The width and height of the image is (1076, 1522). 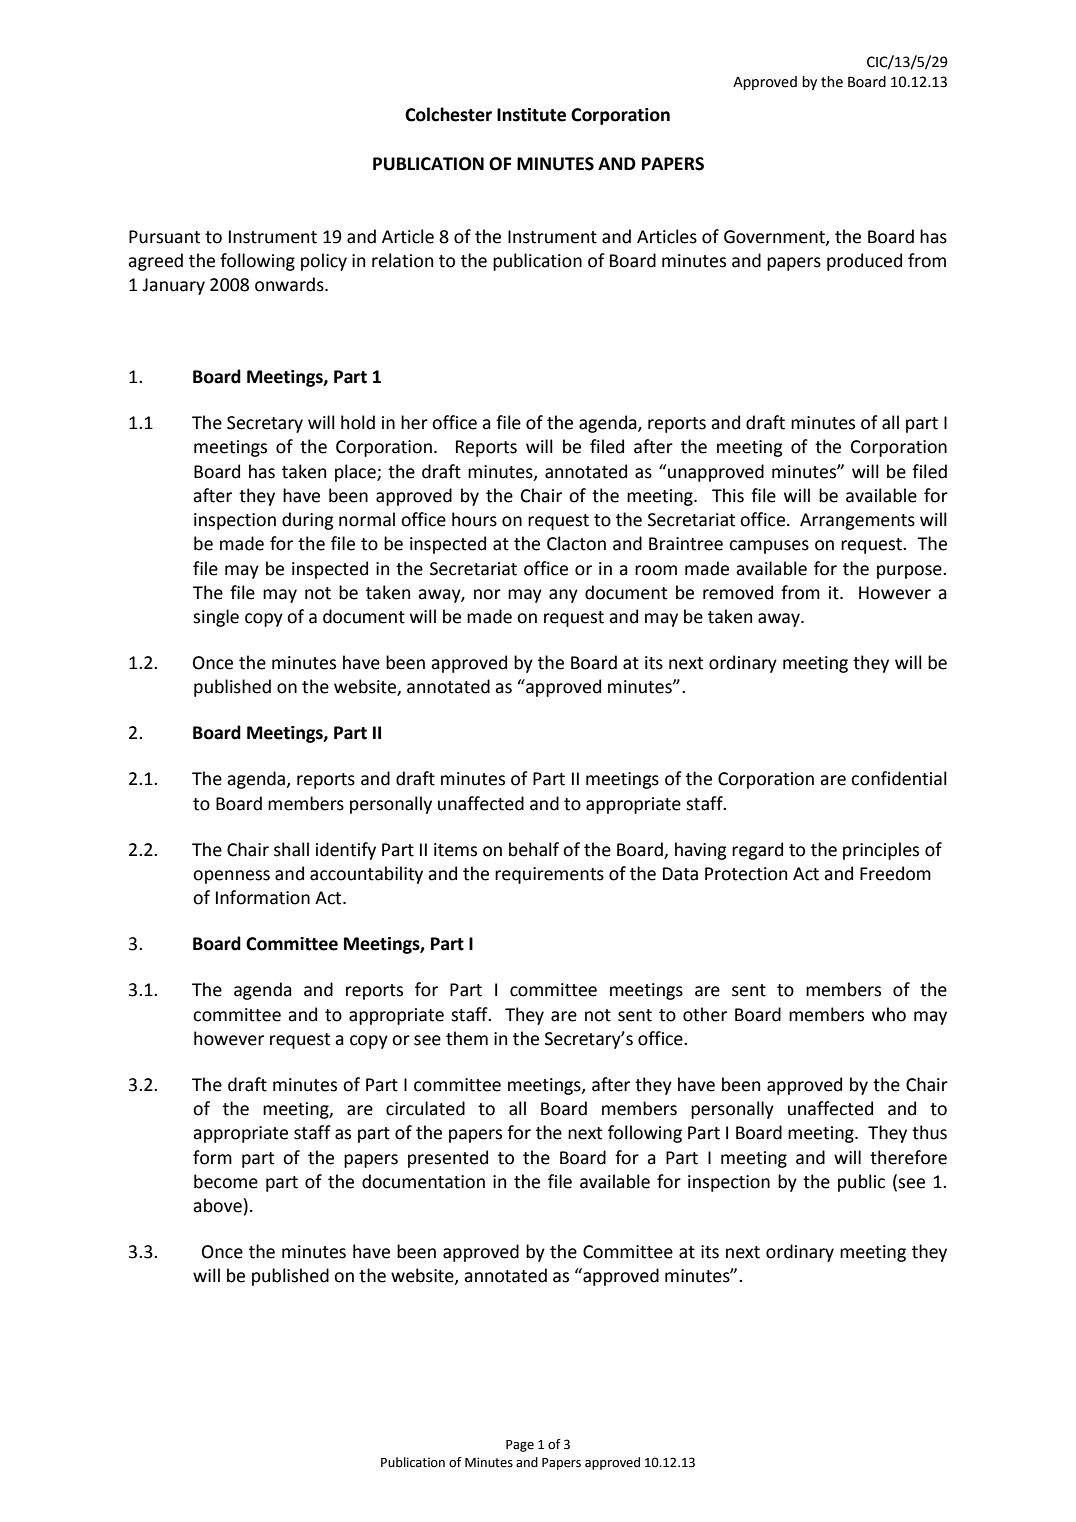 I want to click on confidential, so click(x=899, y=778).
